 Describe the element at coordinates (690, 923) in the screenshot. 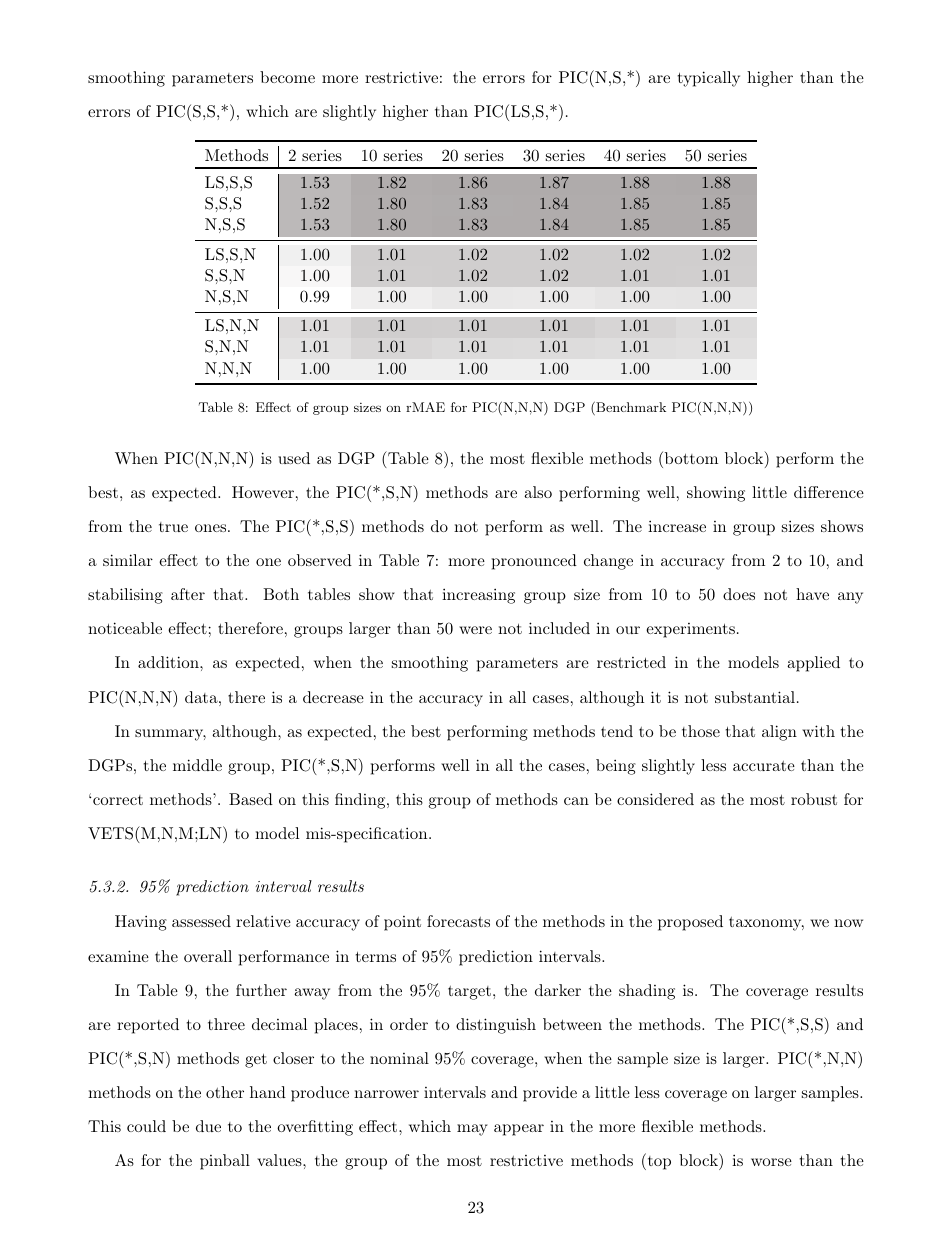

I see `proposed` at that location.
